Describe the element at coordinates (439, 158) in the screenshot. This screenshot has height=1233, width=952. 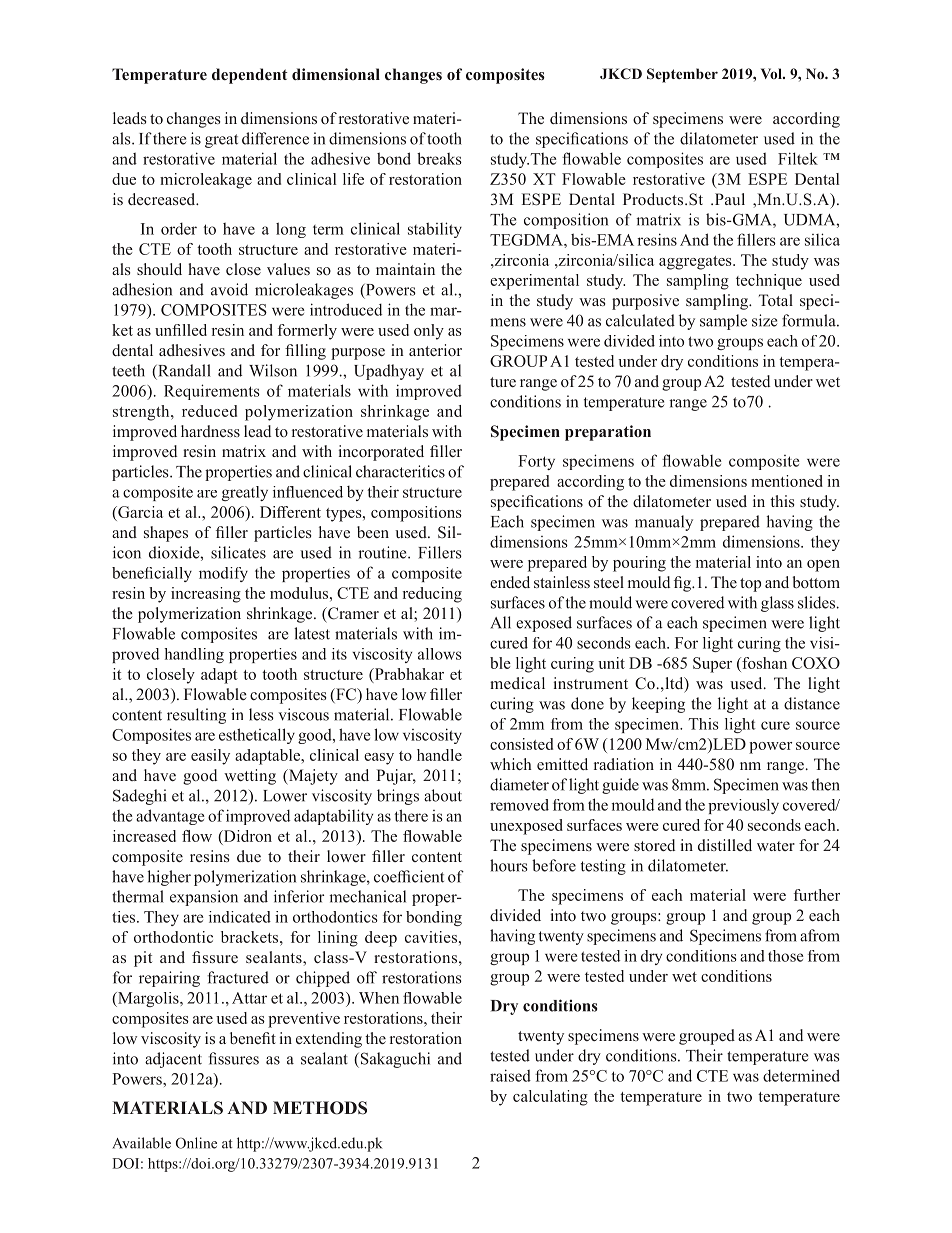
I see `breaks` at that location.
